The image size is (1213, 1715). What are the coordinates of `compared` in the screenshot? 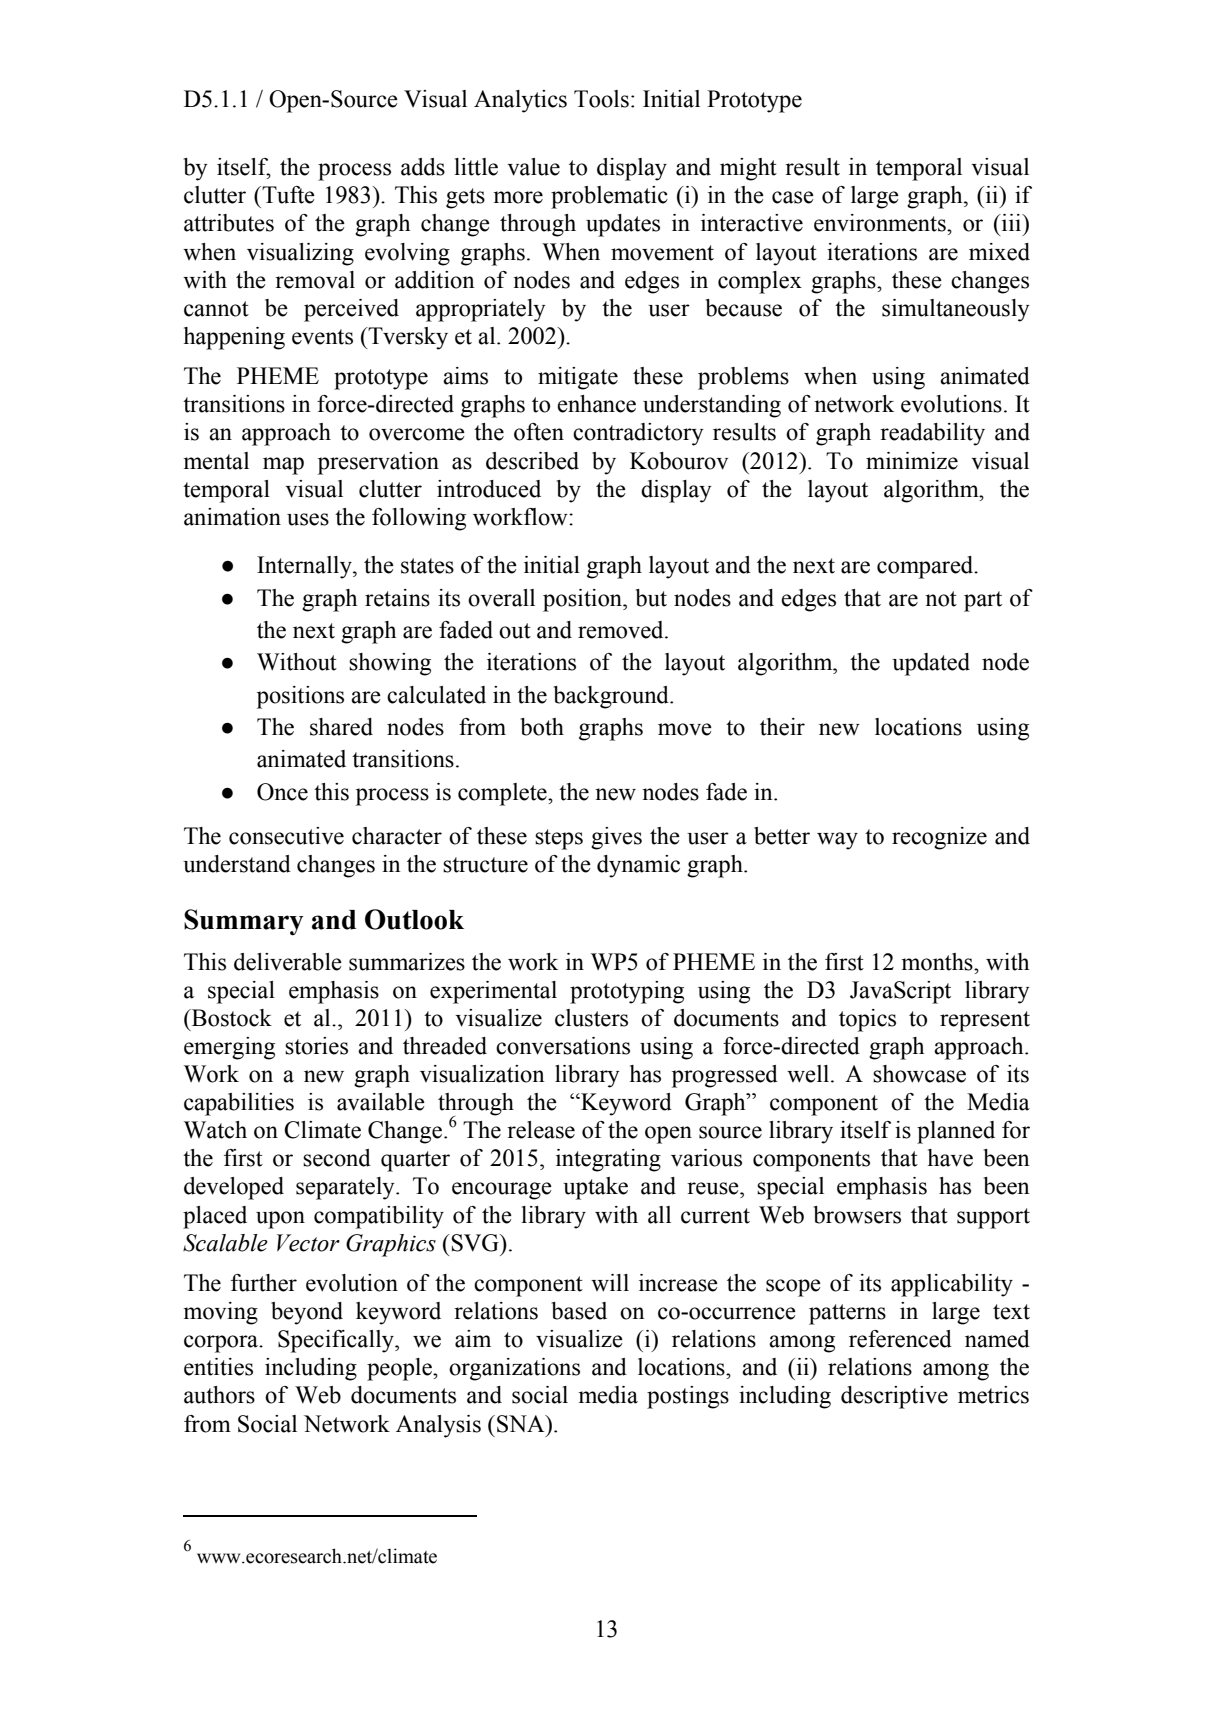 It's located at (926, 567).
